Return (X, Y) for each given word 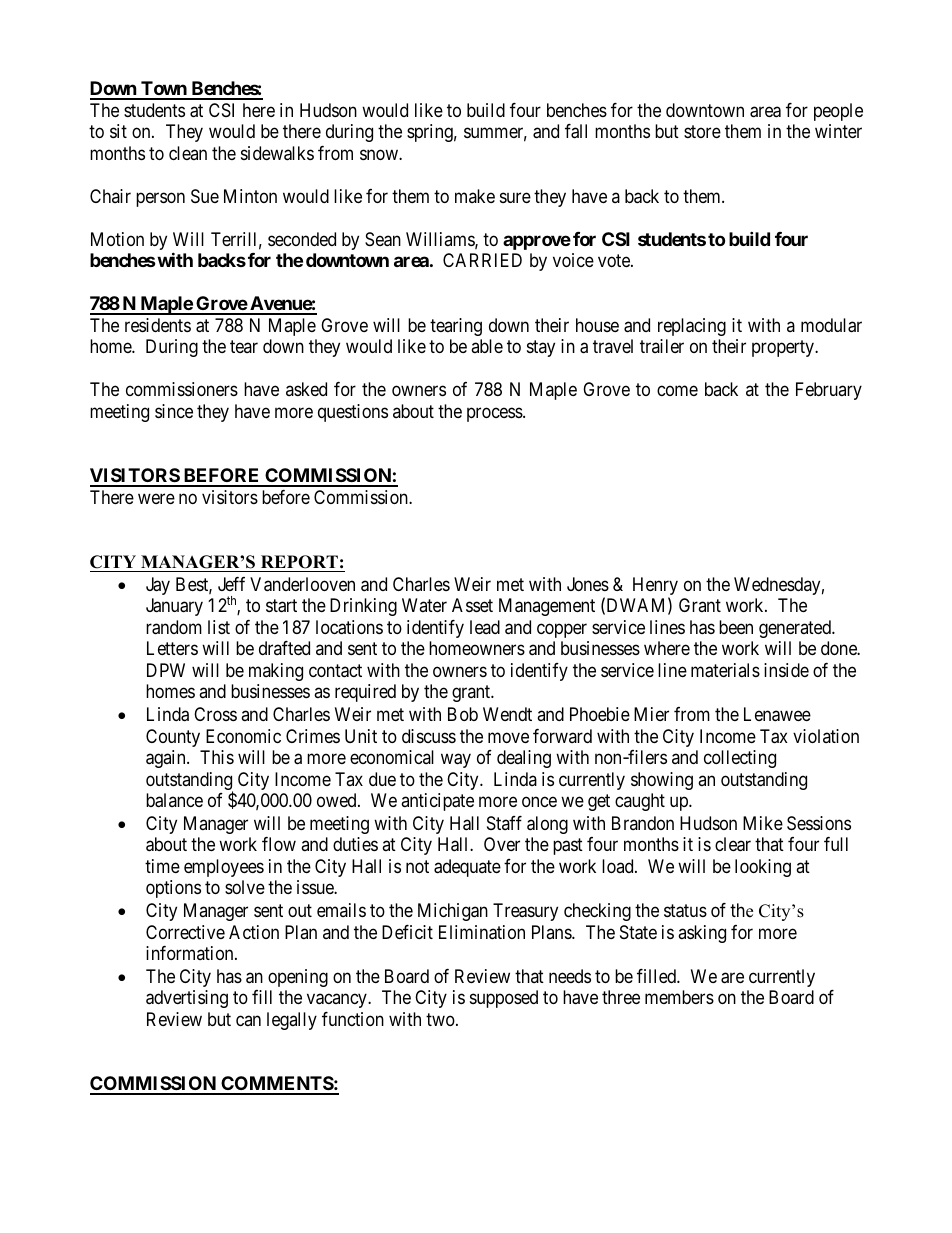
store (702, 132)
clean (188, 153)
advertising (187, 999)
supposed (504, 999)
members (679, 997)
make (475, 196)
